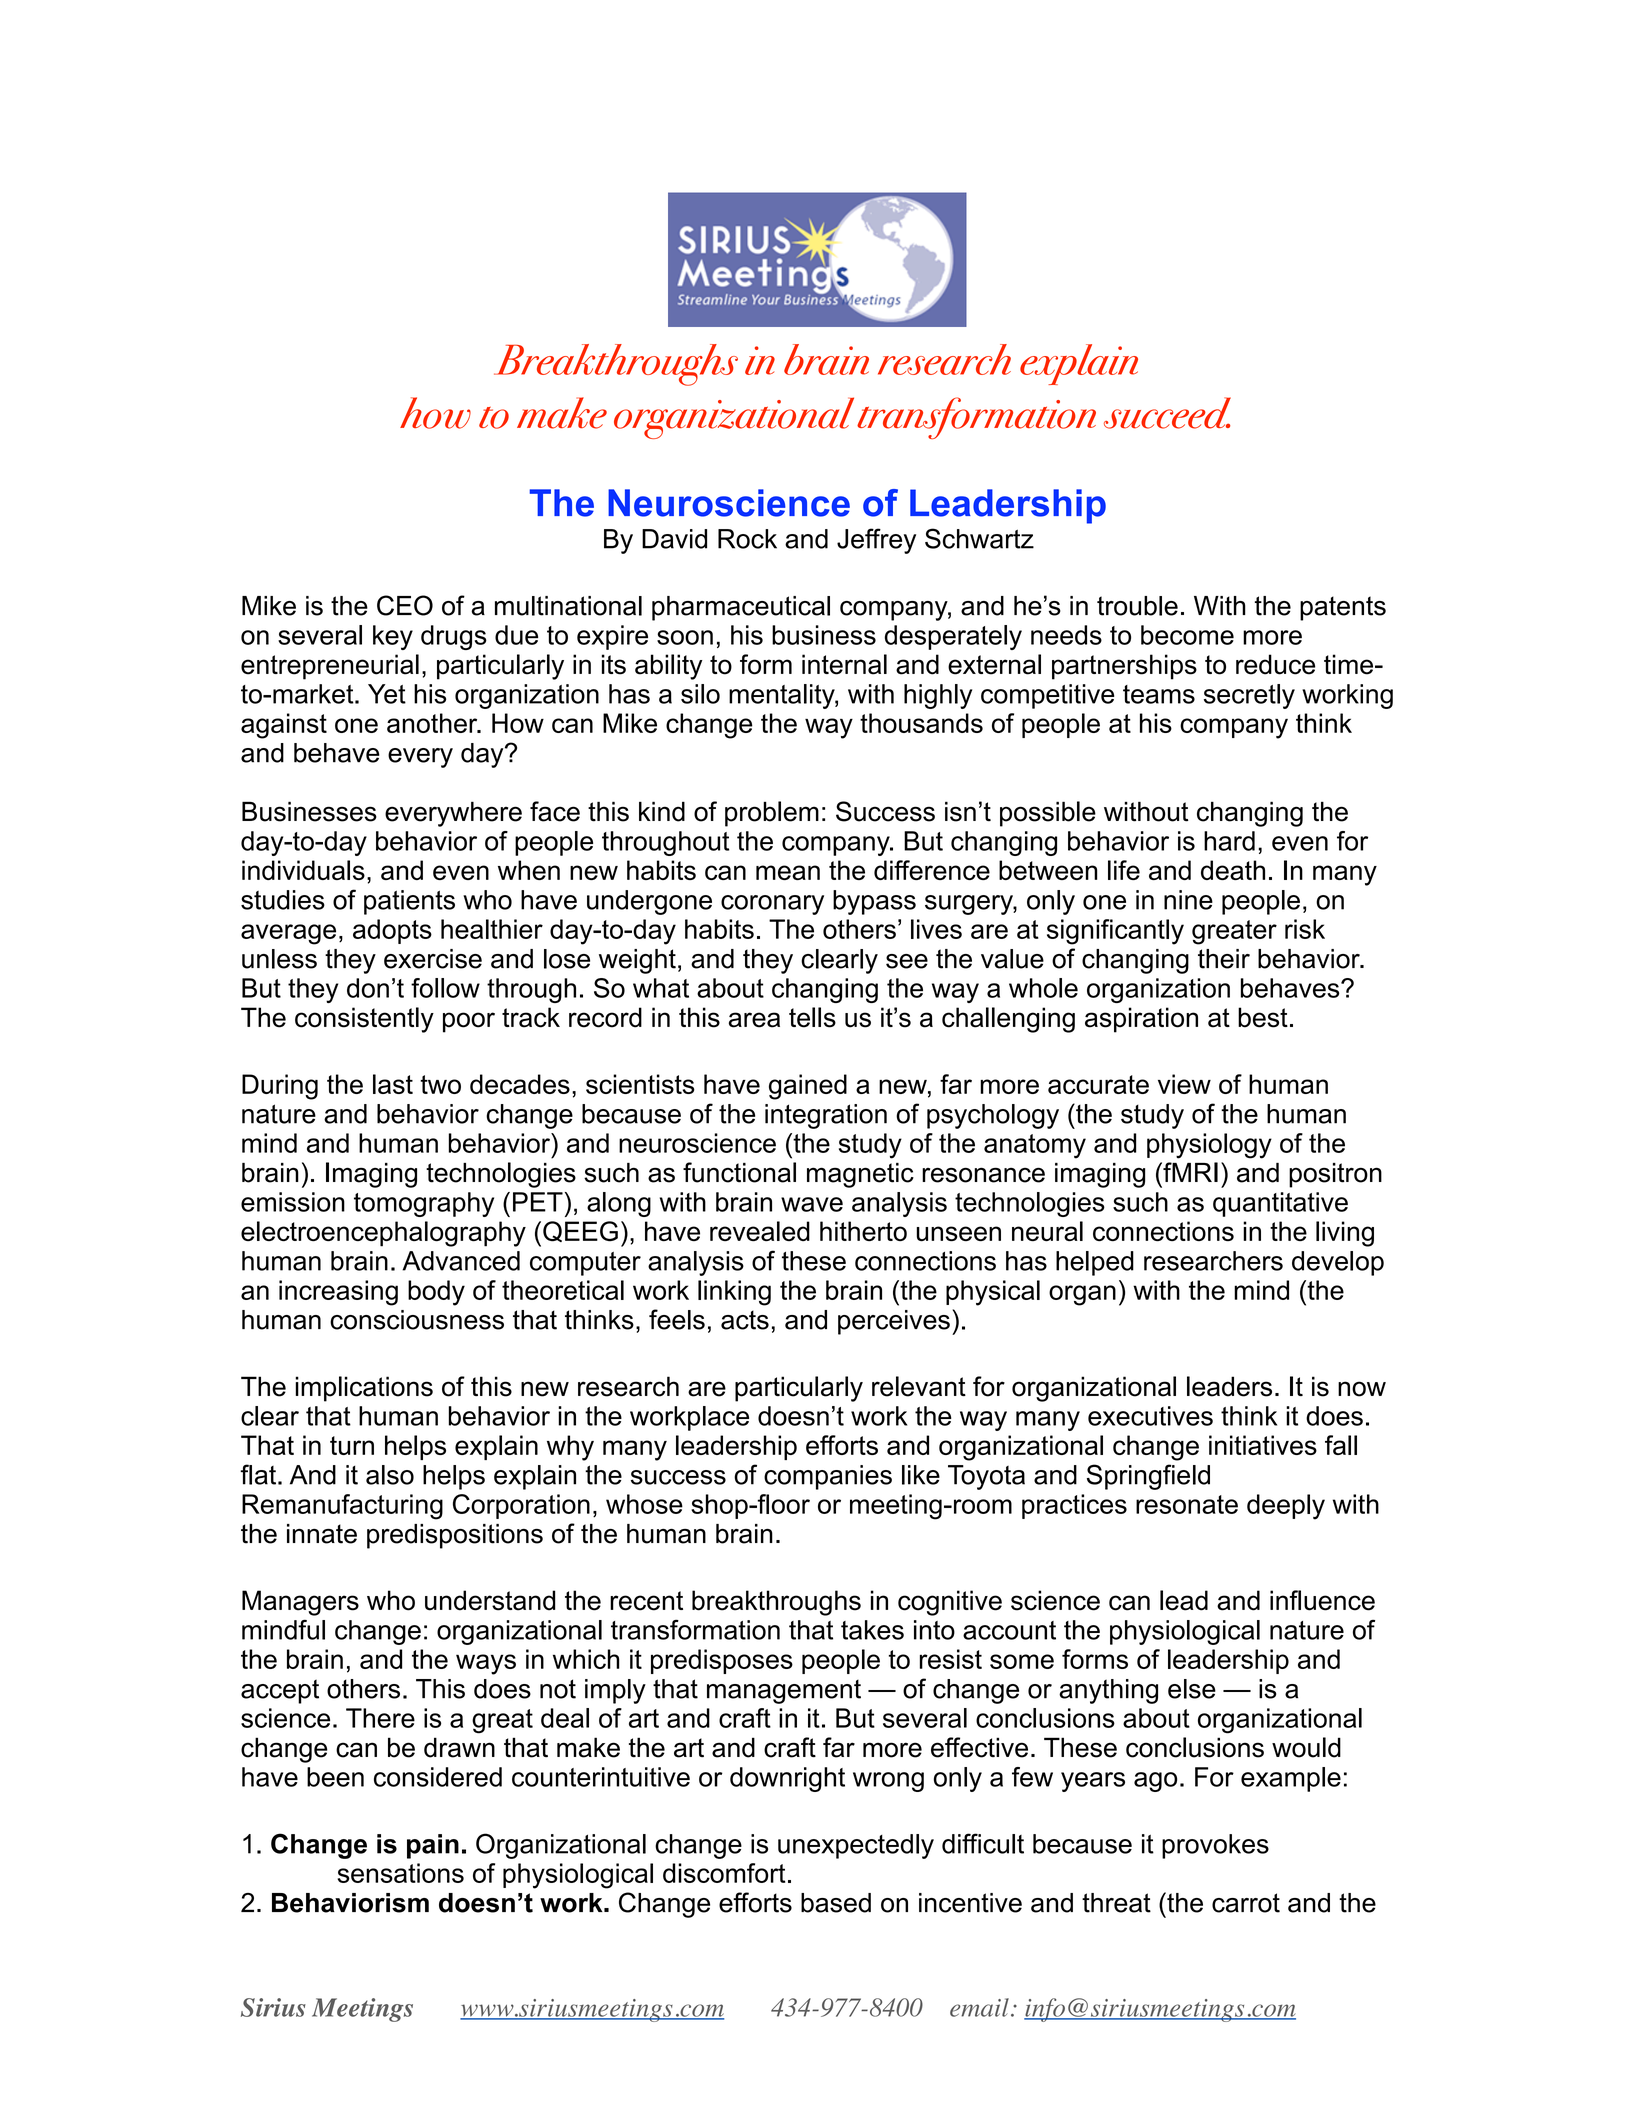 The width and height of the page is (1636, 2118). Describe the element at coordinates (390, 1475) in the page. I see `also` at that location.
